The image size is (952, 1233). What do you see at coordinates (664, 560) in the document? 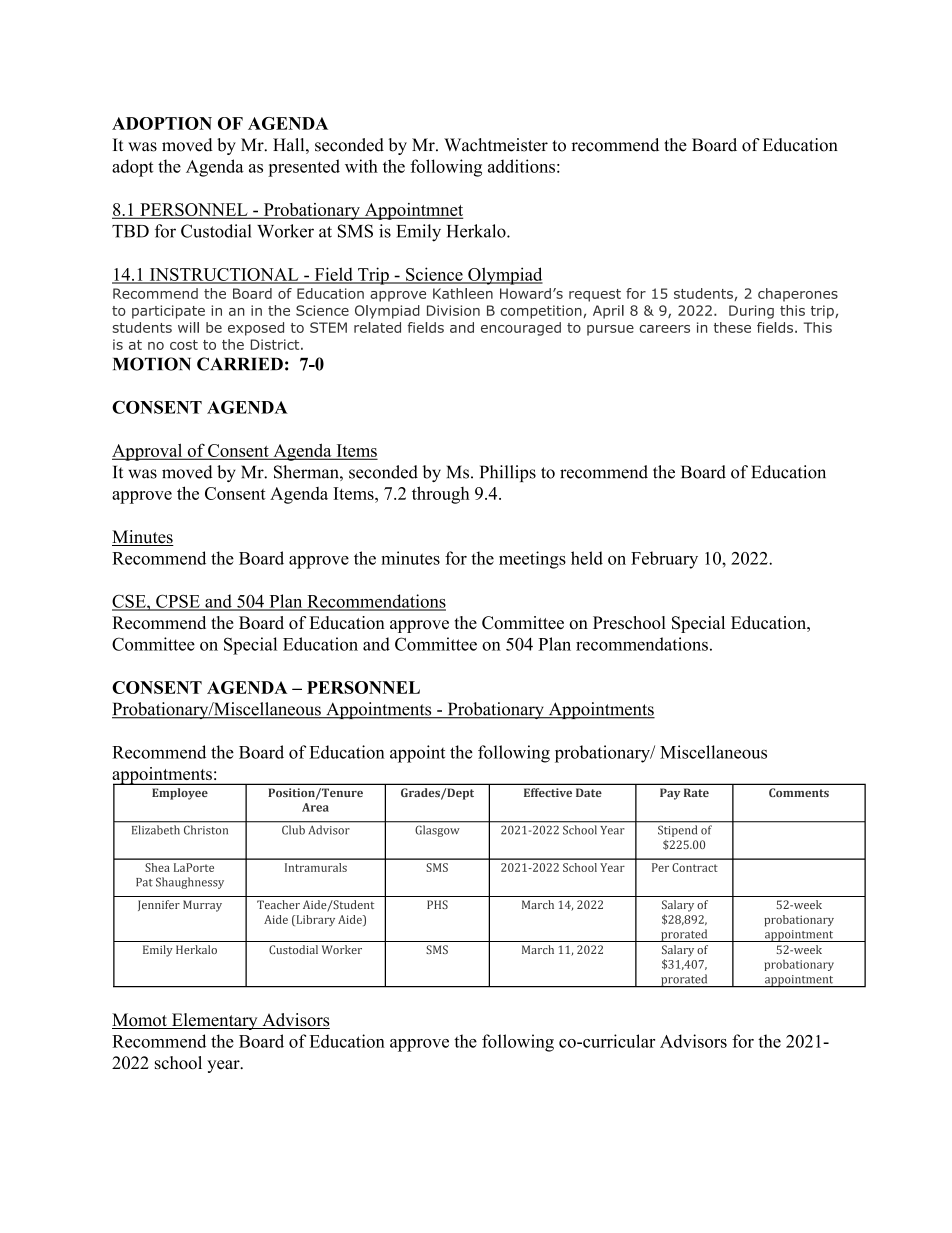
I see `February` at bounding box center [664, 560].
